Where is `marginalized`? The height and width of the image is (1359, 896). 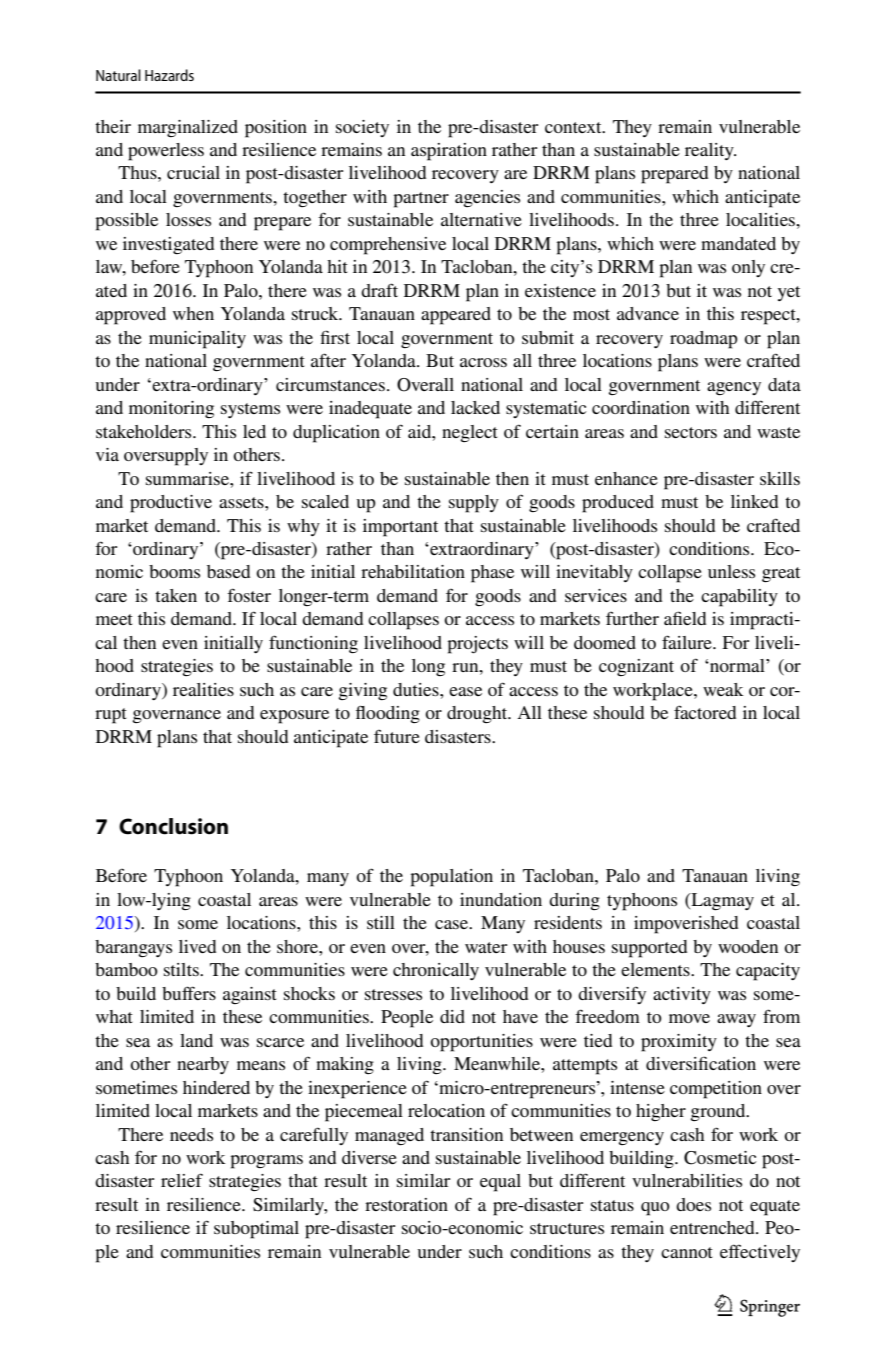
marginalized is located at coordinates (188, 128).
